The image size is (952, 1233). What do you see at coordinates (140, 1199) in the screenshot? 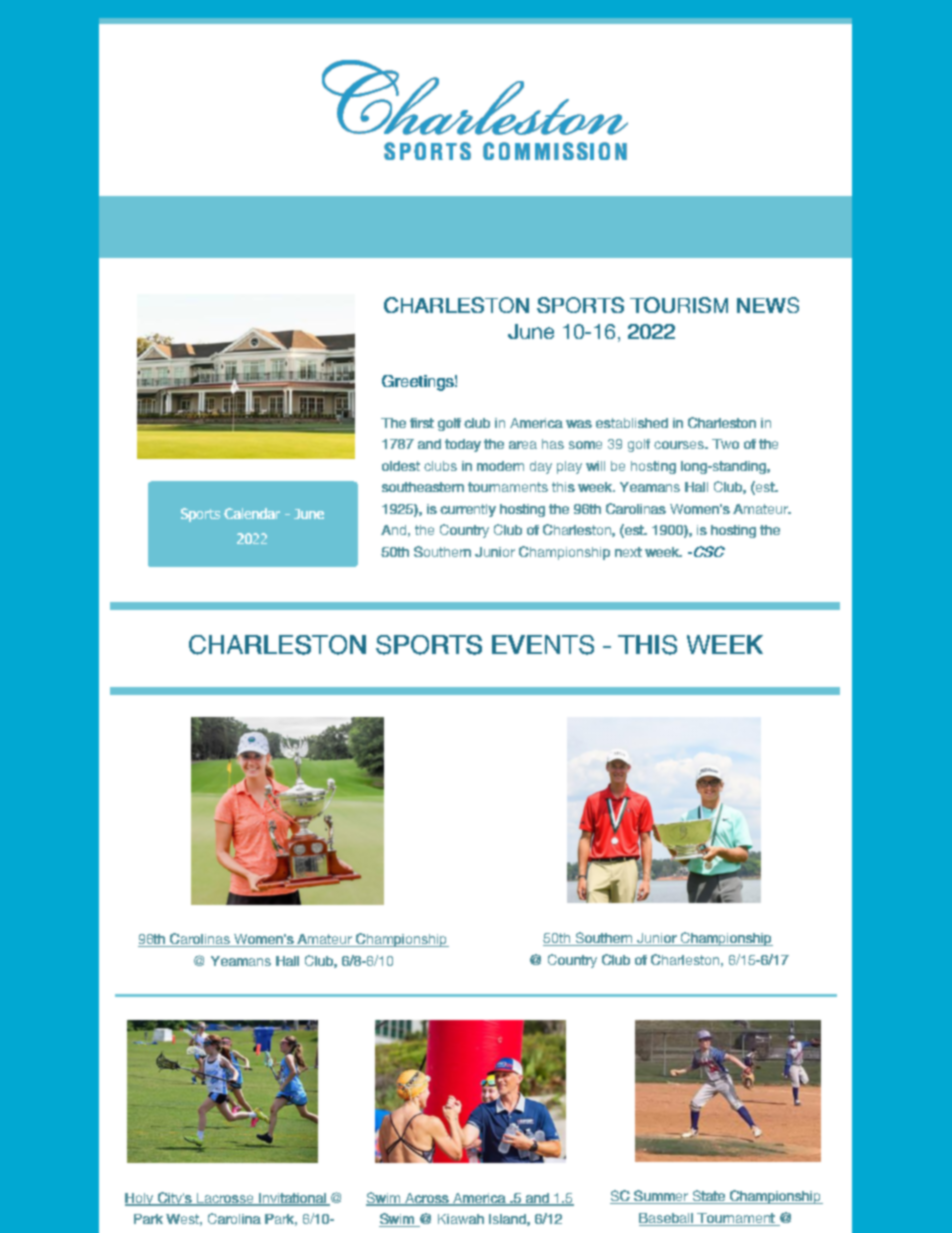
I see `Holy` at bounding box center [140, 1199].
